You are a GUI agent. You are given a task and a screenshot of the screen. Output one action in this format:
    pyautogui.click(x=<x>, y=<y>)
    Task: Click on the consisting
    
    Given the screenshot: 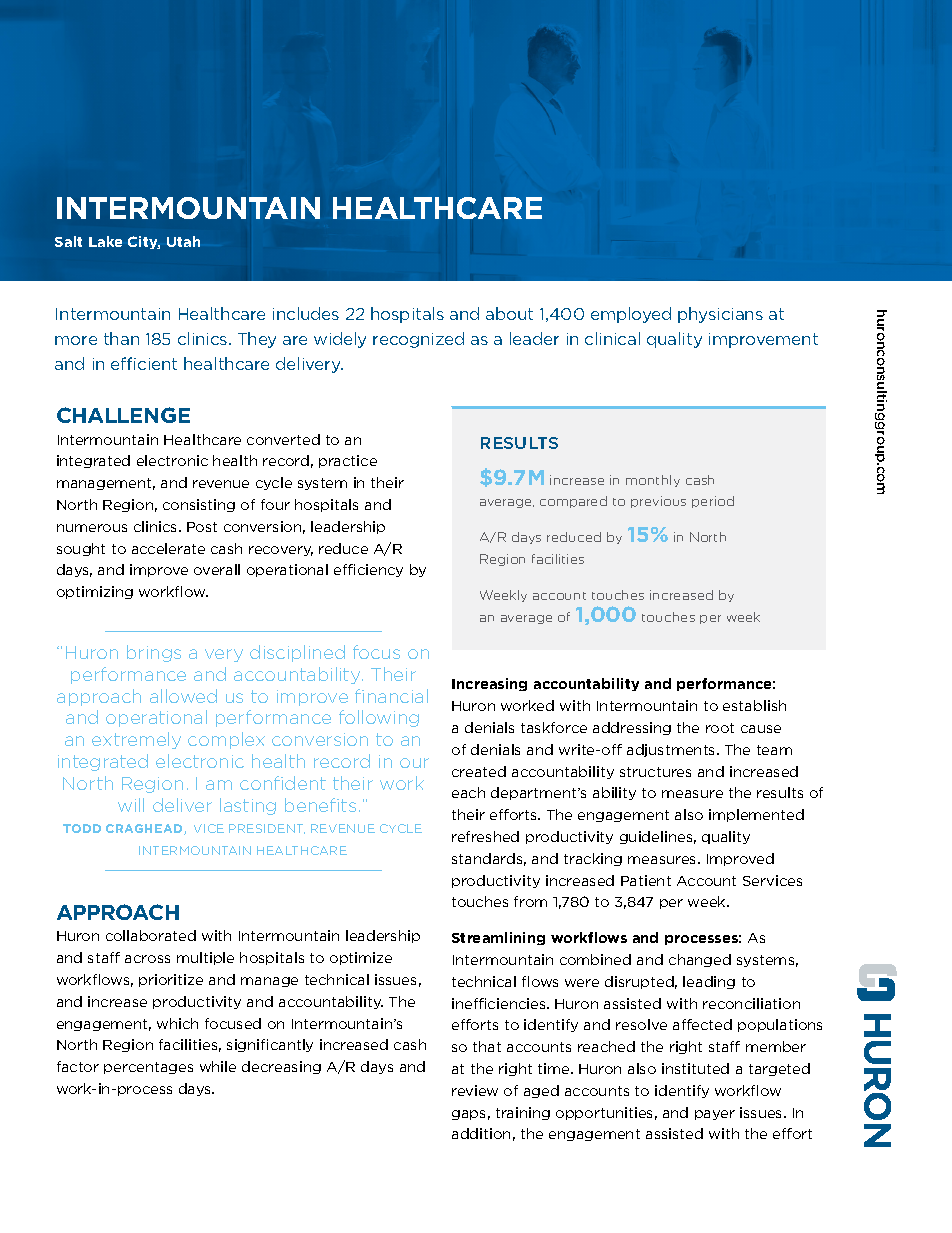 What is the action you would take?
    pyautogui.click(x=199, y=505)
